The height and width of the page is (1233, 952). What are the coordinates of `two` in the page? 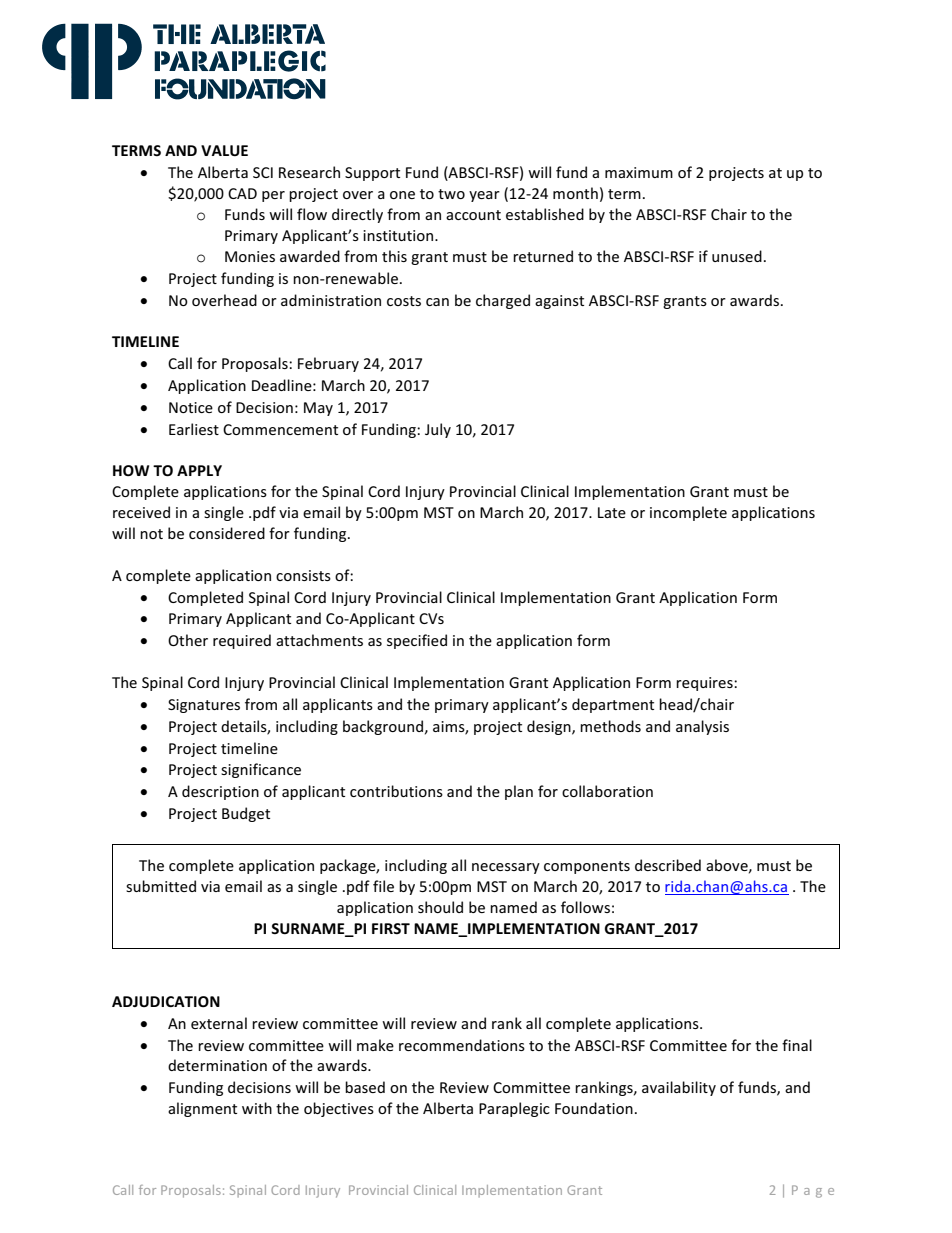 It's located at (451, 194).
